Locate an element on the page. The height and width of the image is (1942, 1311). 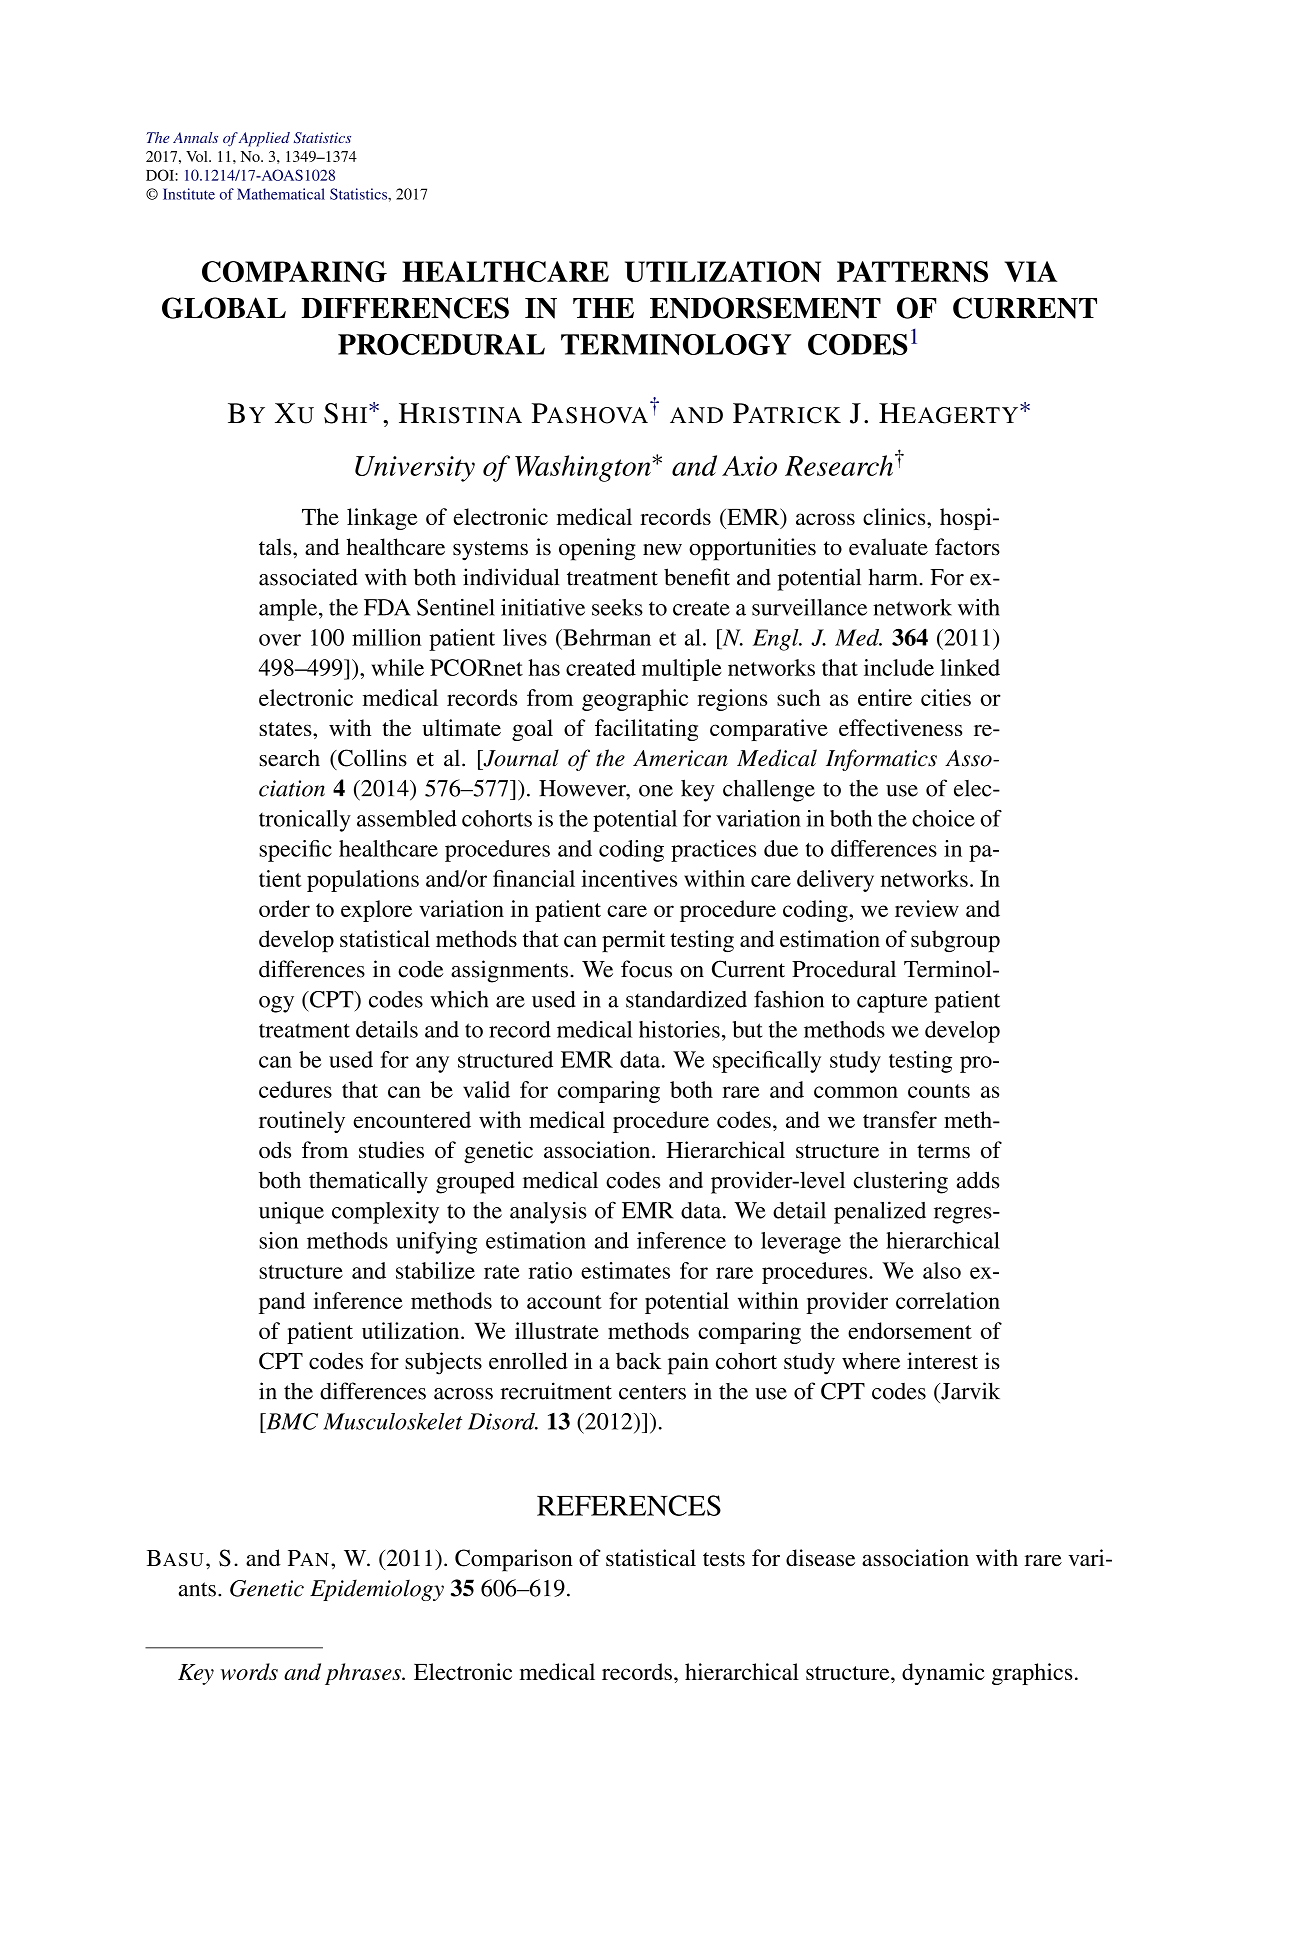
VIA is located at coordinates (1030, 271).
